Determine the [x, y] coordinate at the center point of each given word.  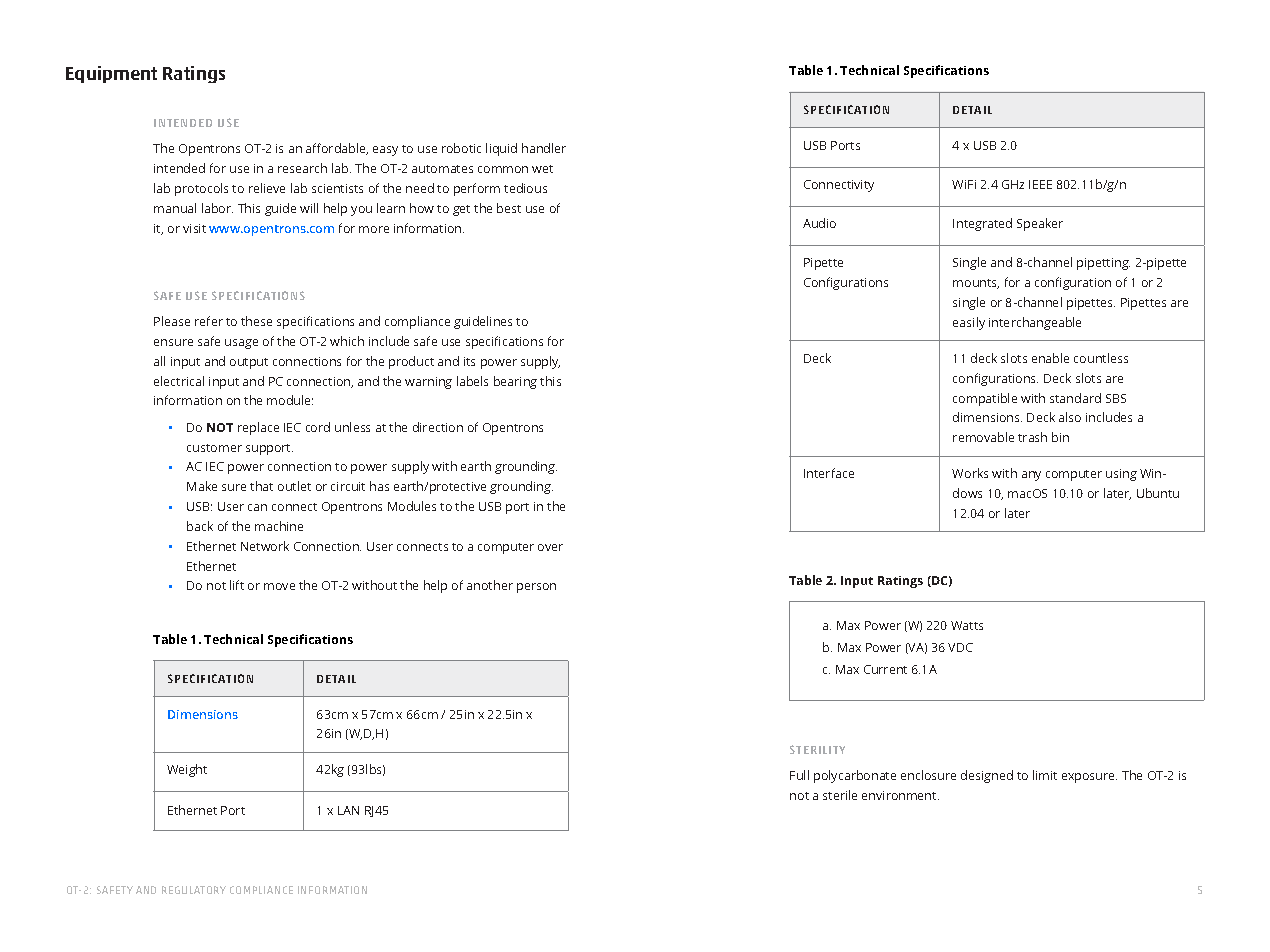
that [261, 486]
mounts [976, 284]
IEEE [1040, 184]
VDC [960, 647]
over [550, 547]
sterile [840, 795]
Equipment [111, 74]
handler [544, 148]
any [1031, 476]
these [256, 321]
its [469, 361]
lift [237, 585]
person [536, 588]
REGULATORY [194, 890]
